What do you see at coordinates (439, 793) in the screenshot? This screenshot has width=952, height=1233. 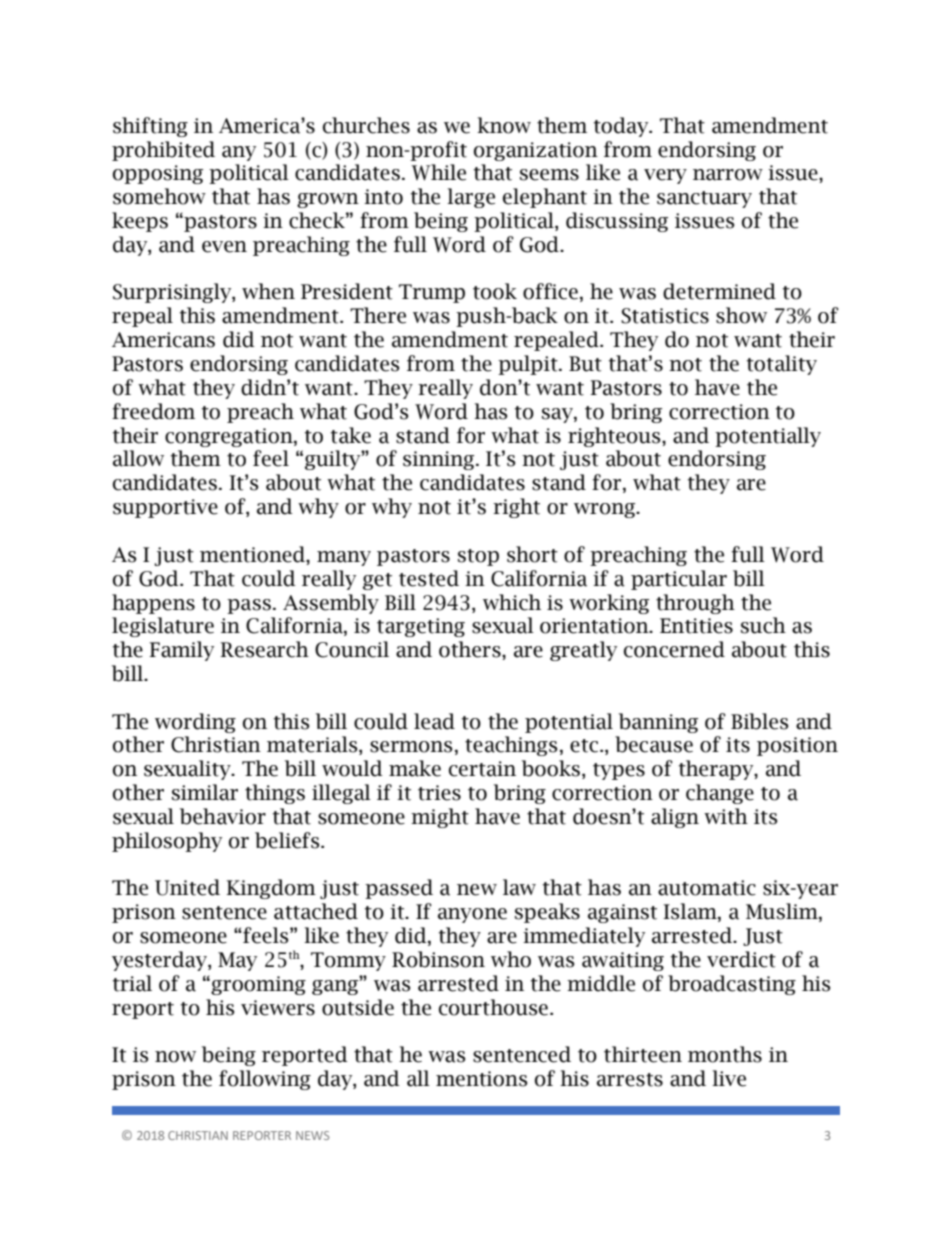 I see `tries` at bounding box center [439, 793].
